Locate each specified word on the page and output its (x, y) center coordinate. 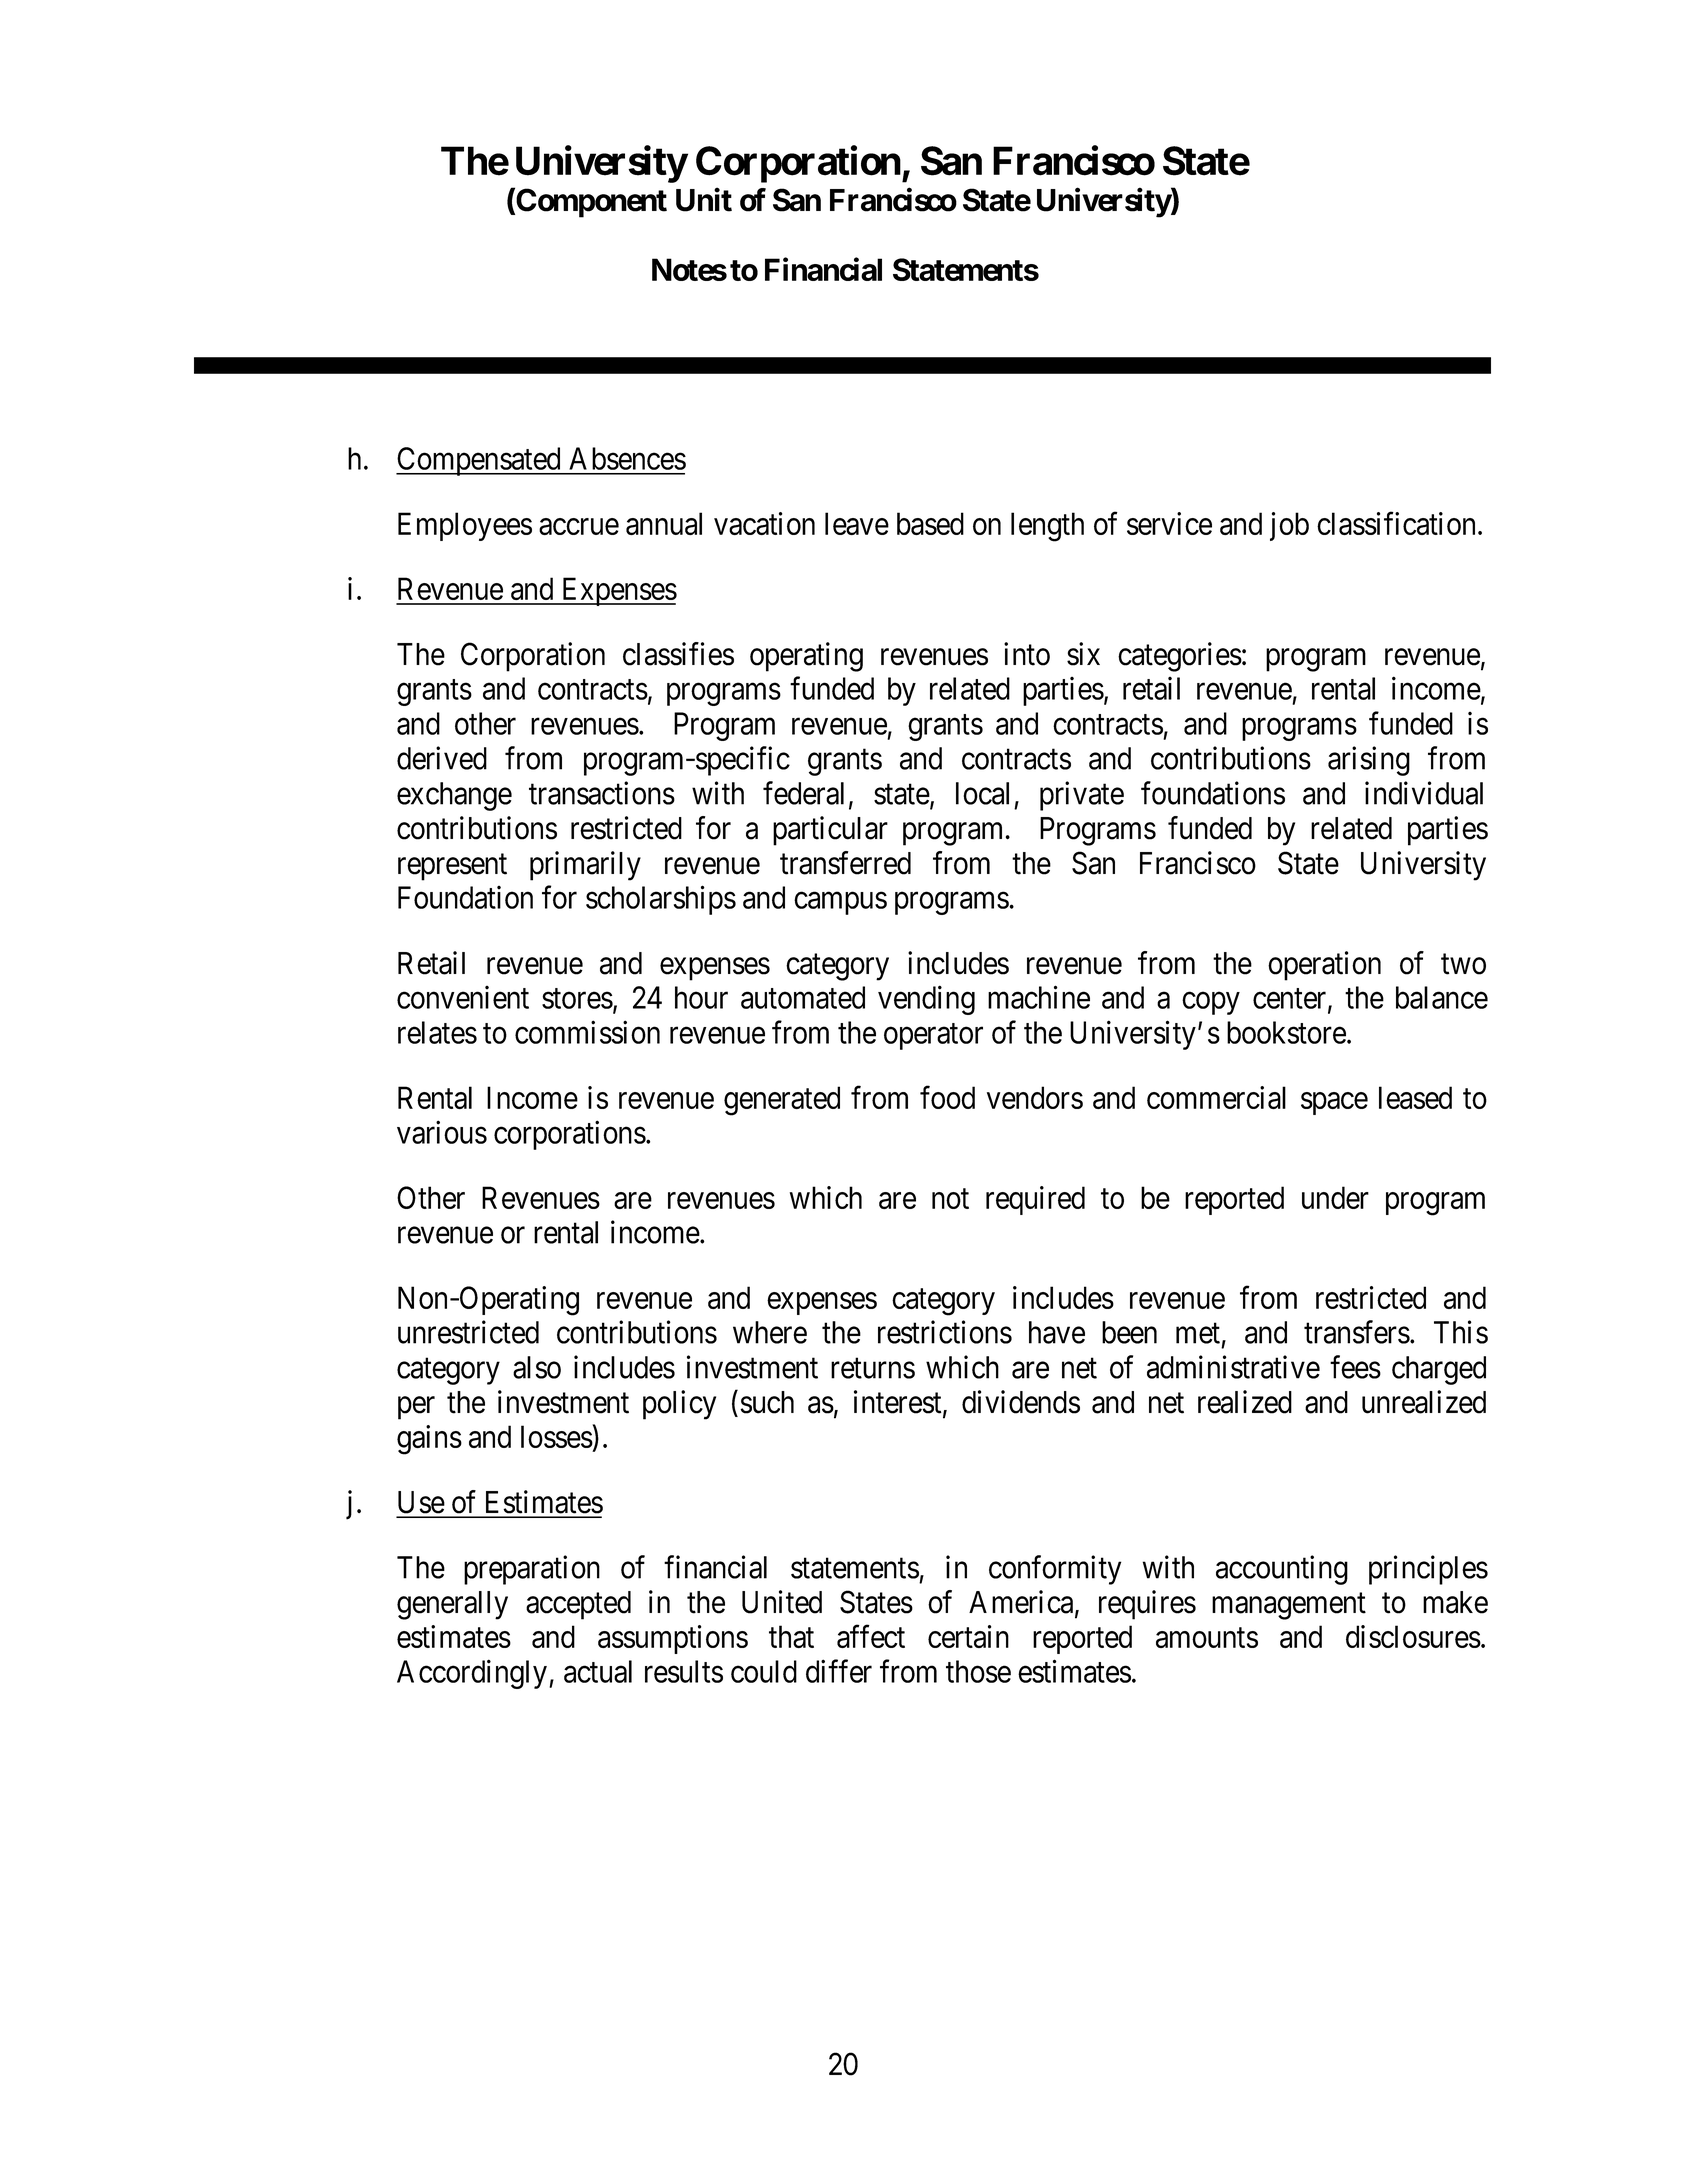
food (947, 1097)
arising (1369, 761)
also (537, 1367)
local (982, 793)
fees (1355, 1367)
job (1289, 526)
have (1057, 1332)
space (1334, 1103)
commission (587, 1032)
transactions (602, 793)
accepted (578, 1605)
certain (968, 1636)
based (930, 523)
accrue (579, 526)
